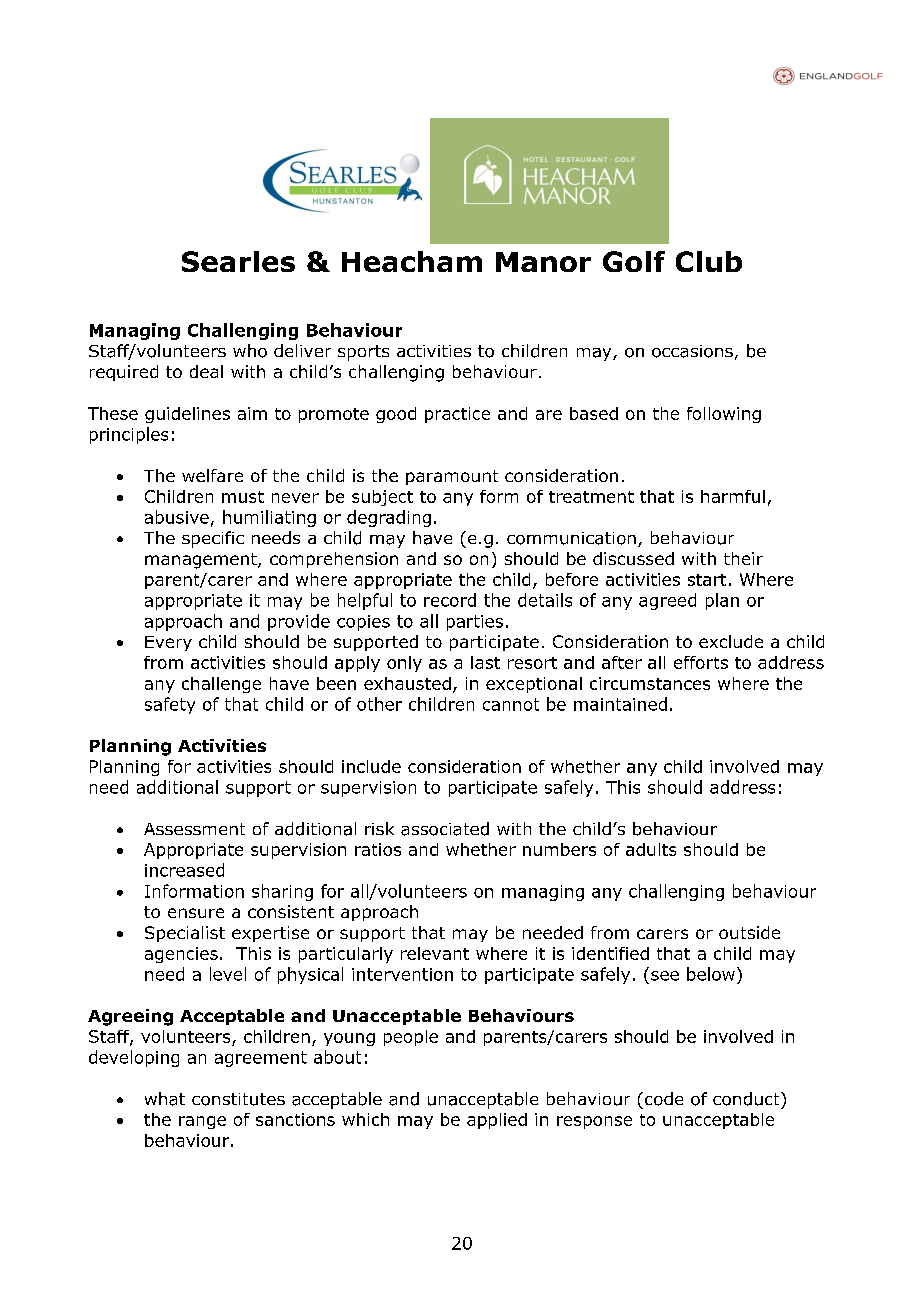 This screenshot has width=924, height=1308. What do you see at coordinates (650, 683) in the screenshot?
I see `circumstances` at bounding box center [650, 683].
